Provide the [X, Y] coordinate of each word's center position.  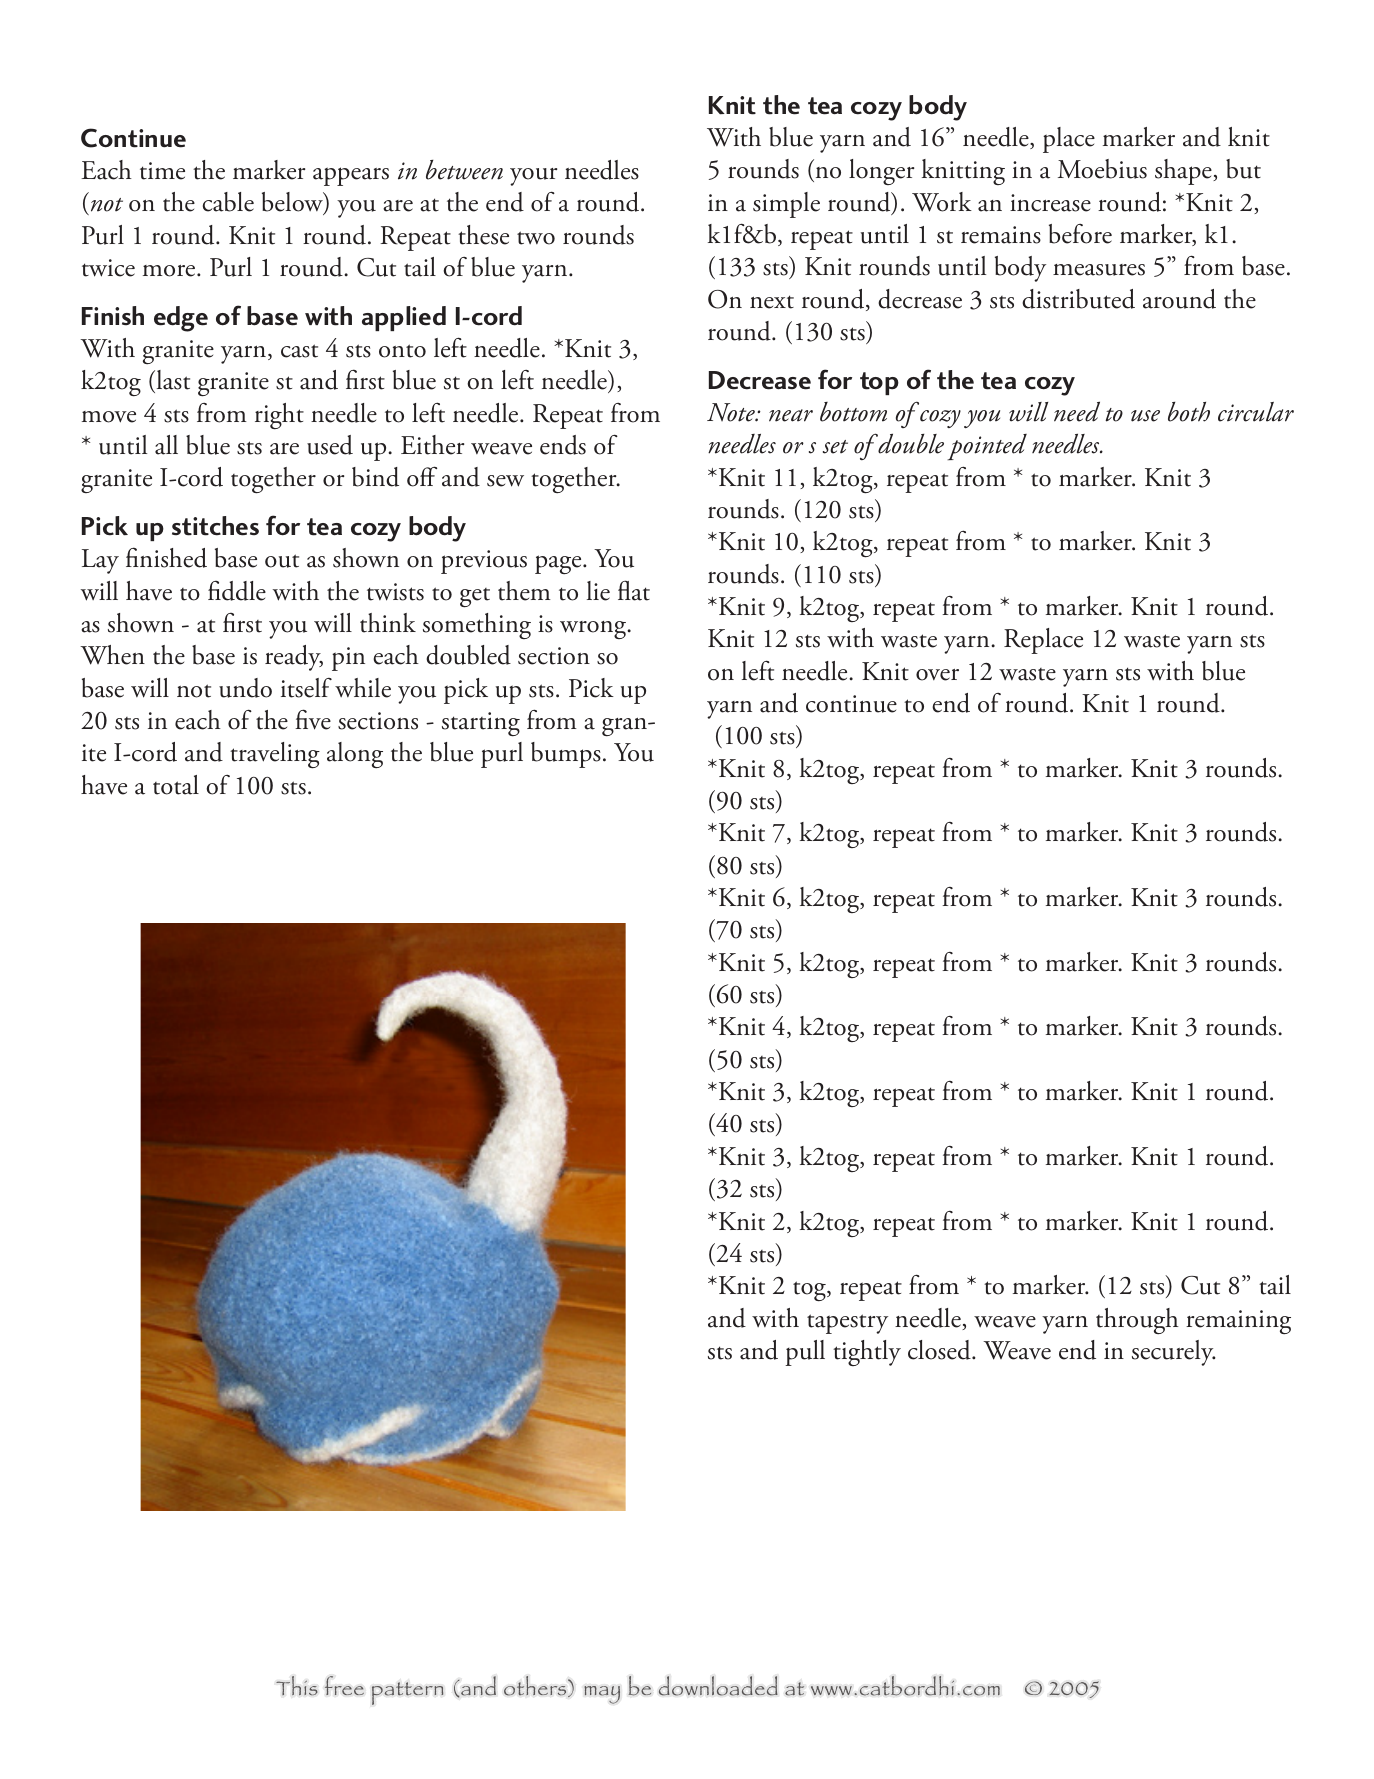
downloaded [718, 1686]
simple [786, 205]
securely [1174, 1353]
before [1080, 234]
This [297, 1686]
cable [228, 202]
